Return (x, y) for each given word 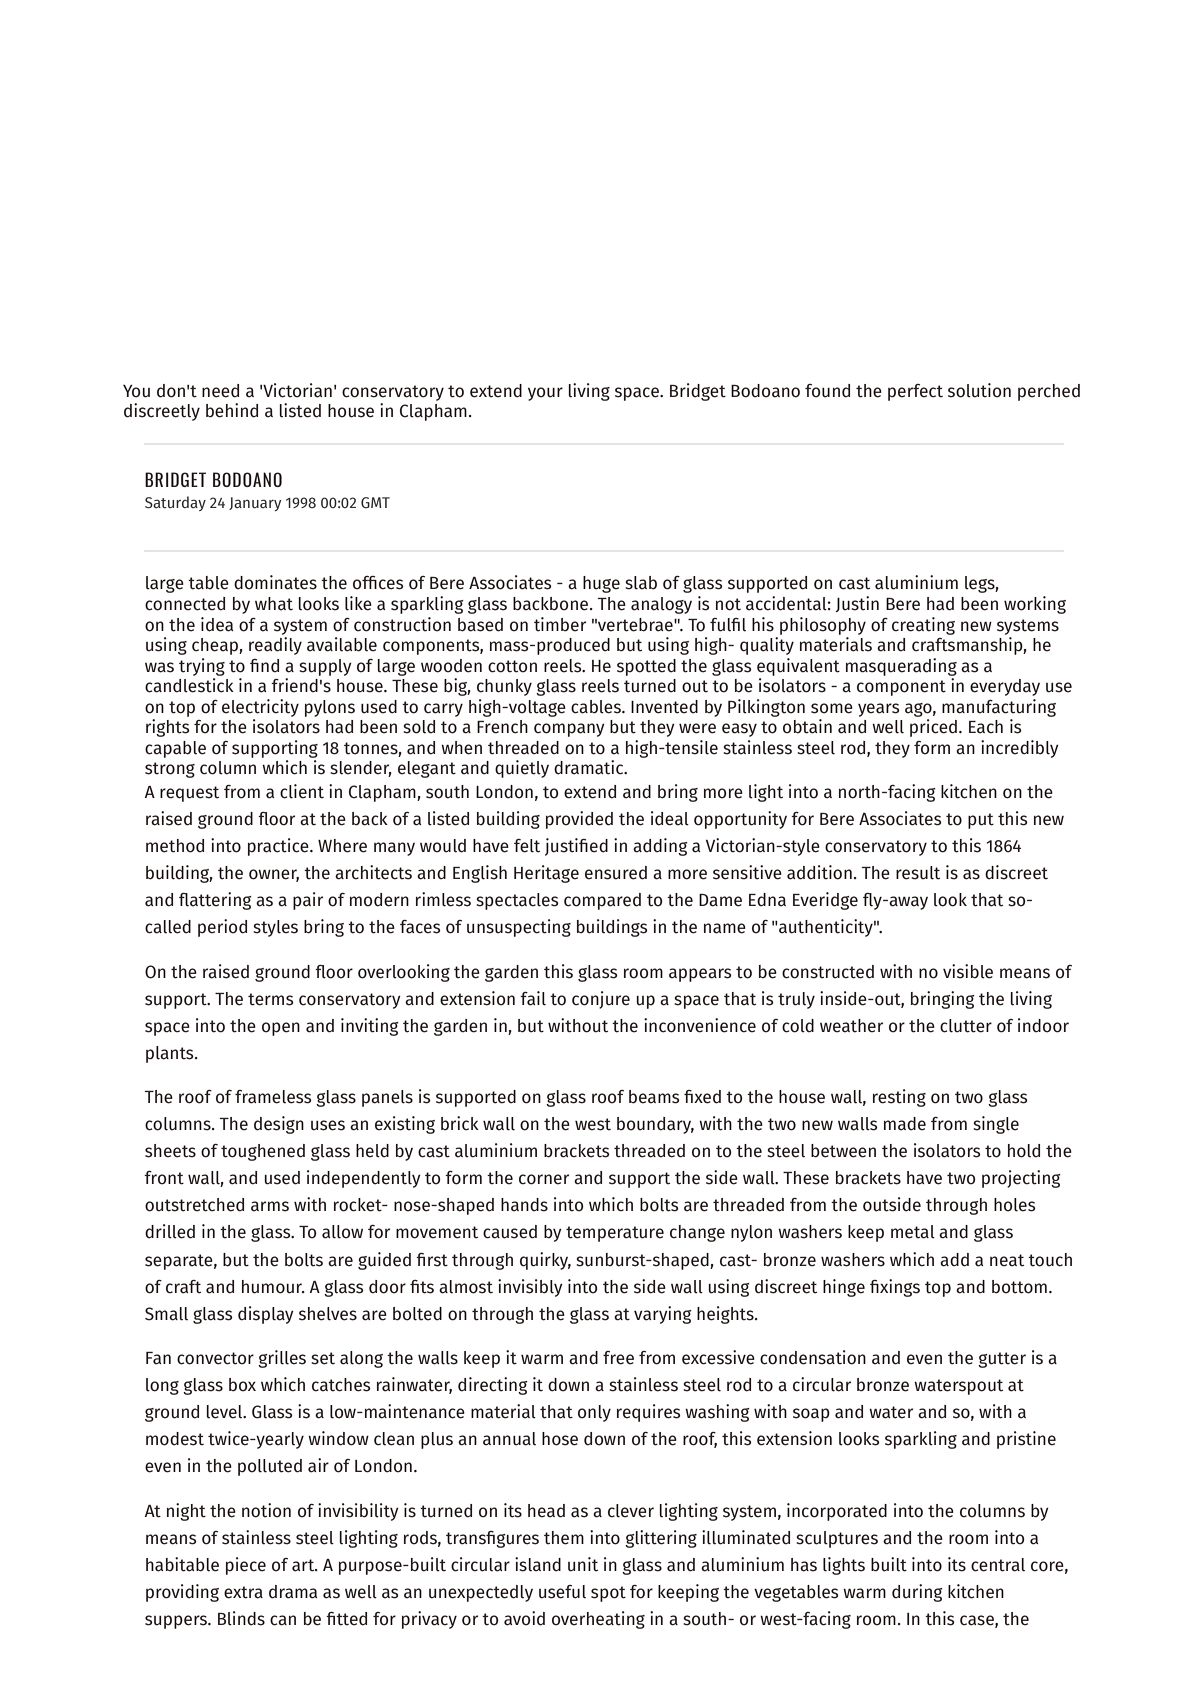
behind (232, 410)
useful (562, 1592)
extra (243, 1592)
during (917, 1593)
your (545, 394)
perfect (915, 392)
